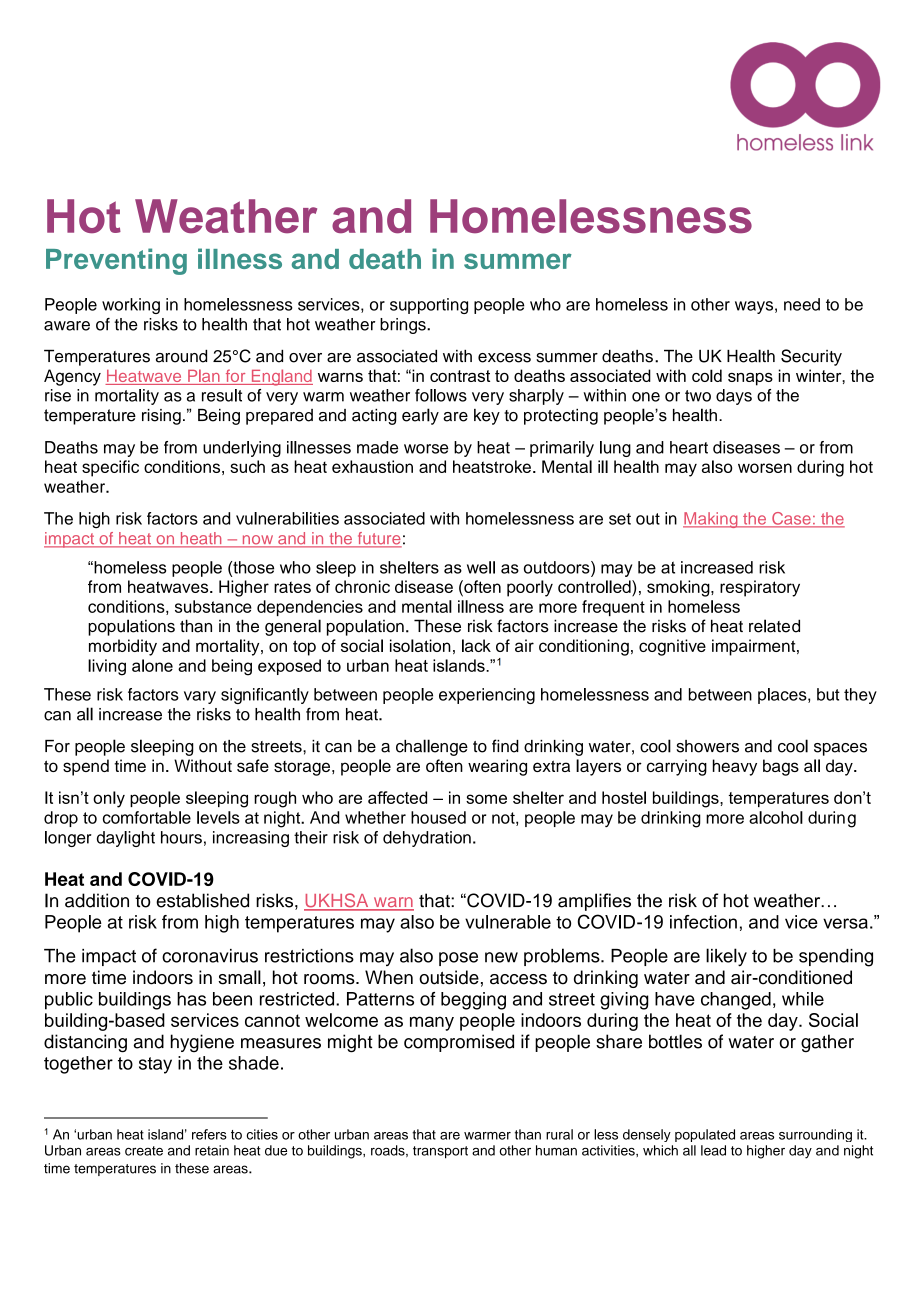 This screenshot has height=1308, width=924. Describe the element at coordinates (200, 697) in the screenshot. I see `vary` at that location.
